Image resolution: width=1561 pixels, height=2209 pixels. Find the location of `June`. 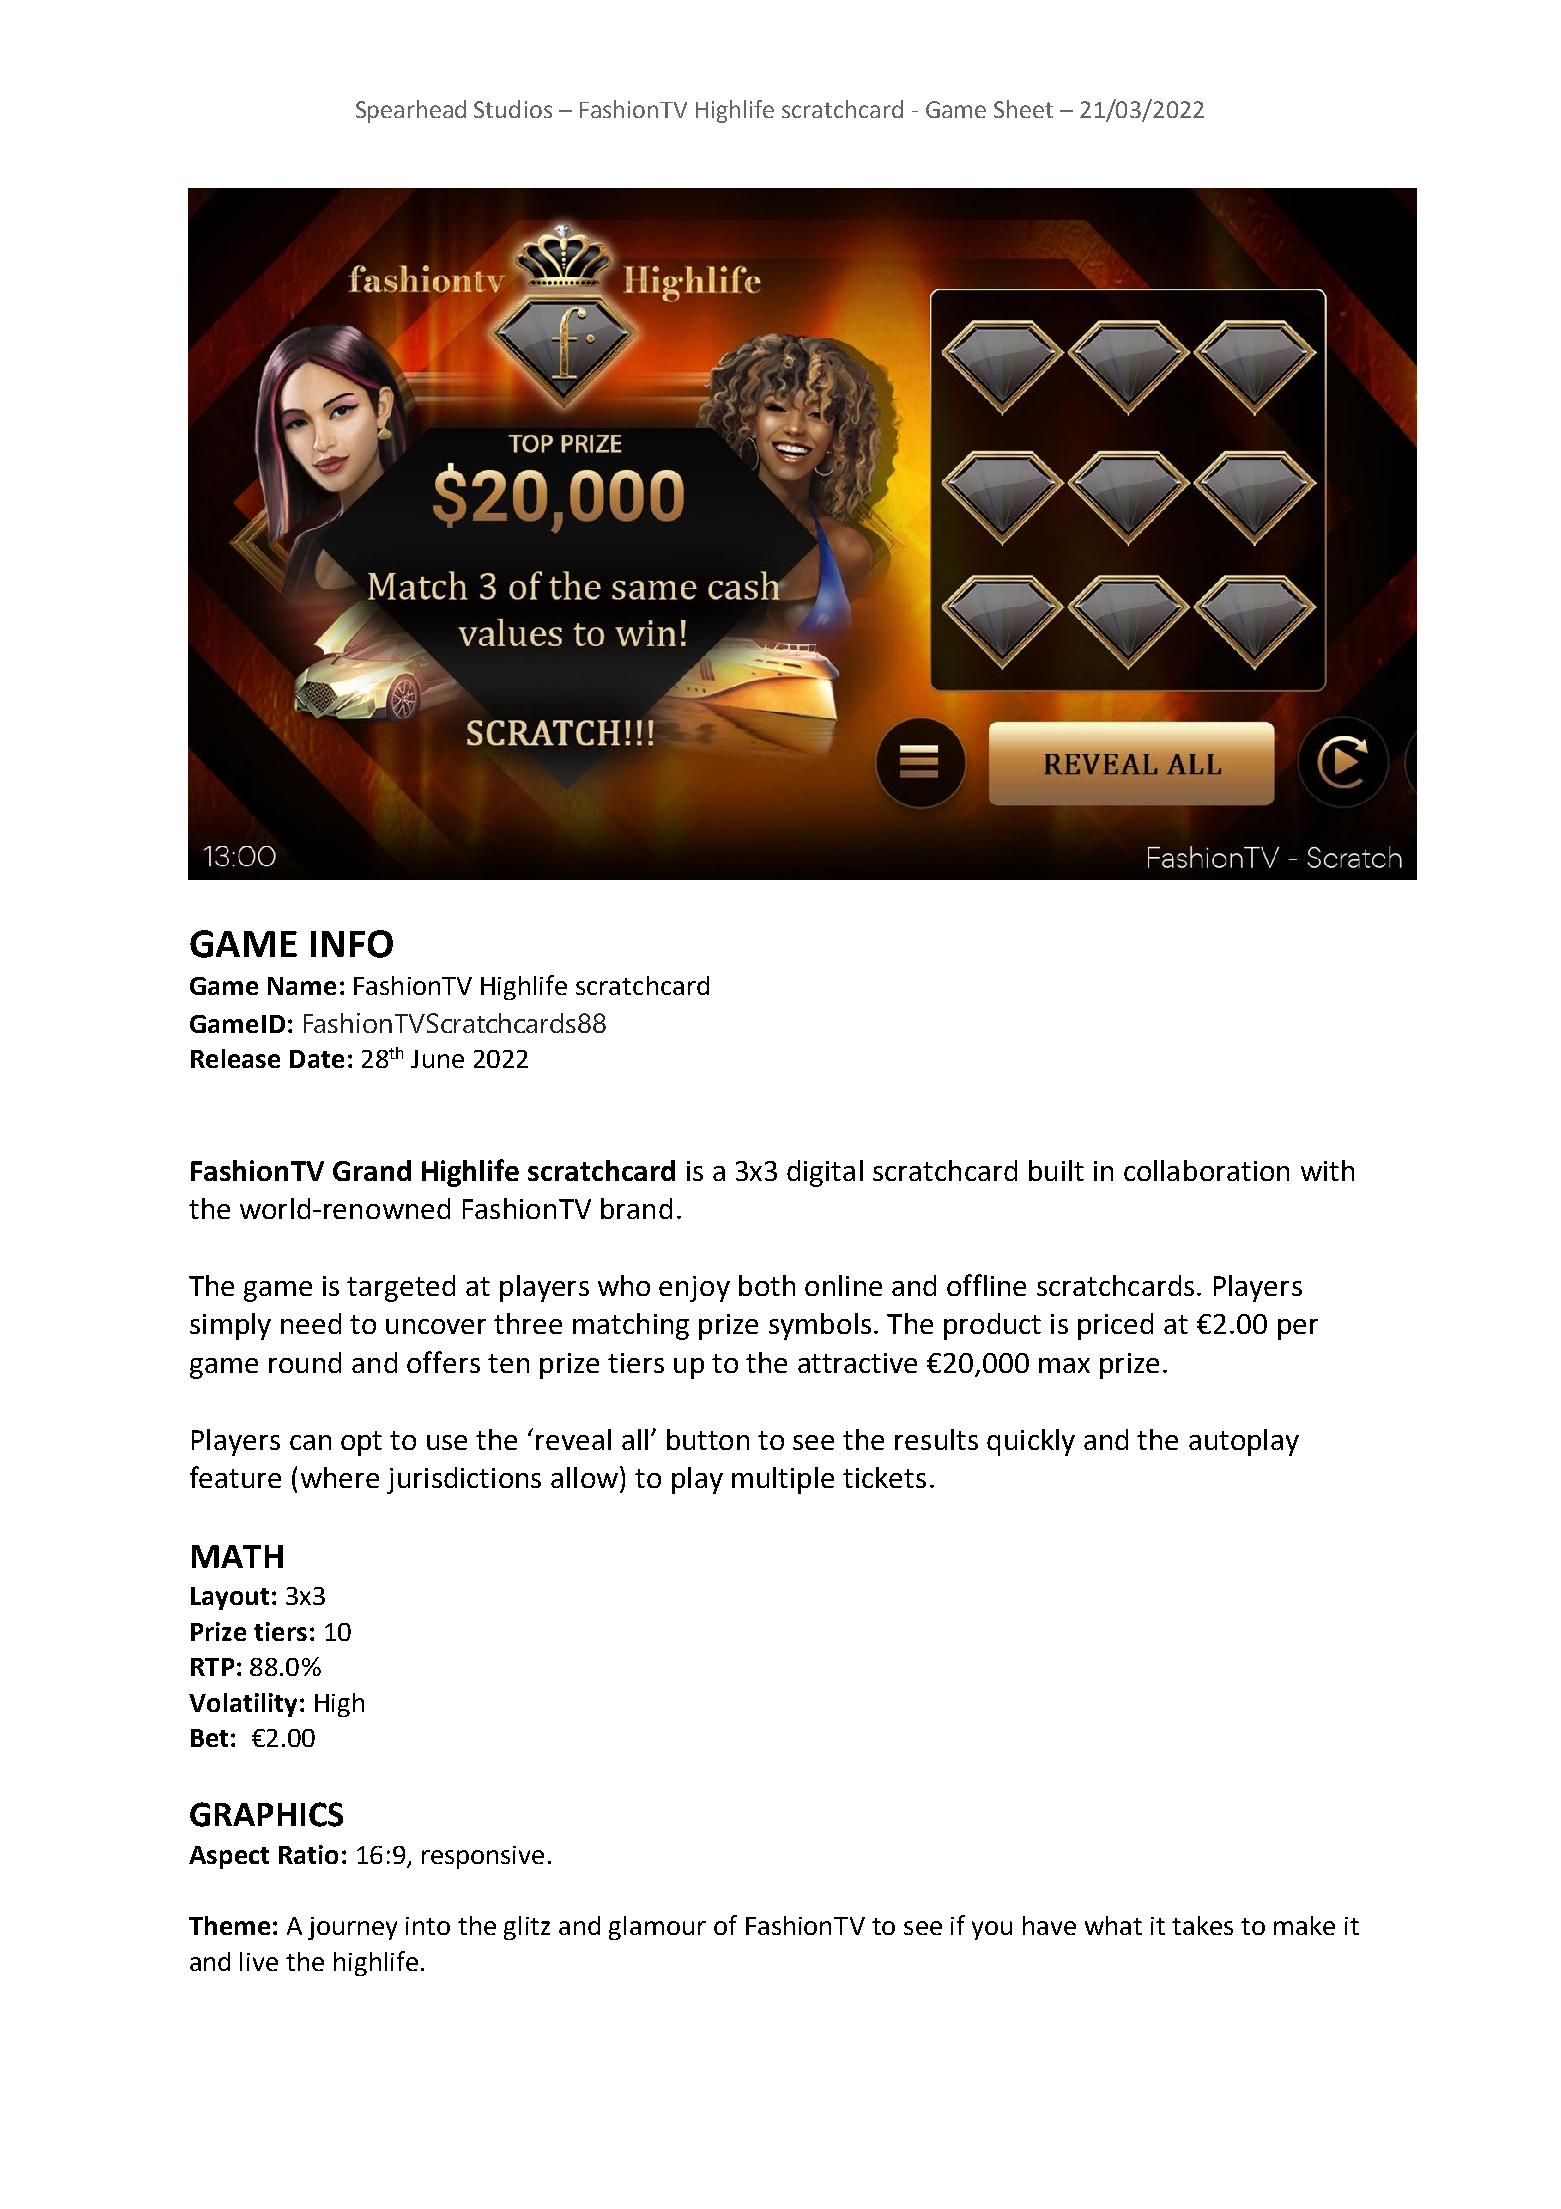

June is located at coordinates (437, 1059).
